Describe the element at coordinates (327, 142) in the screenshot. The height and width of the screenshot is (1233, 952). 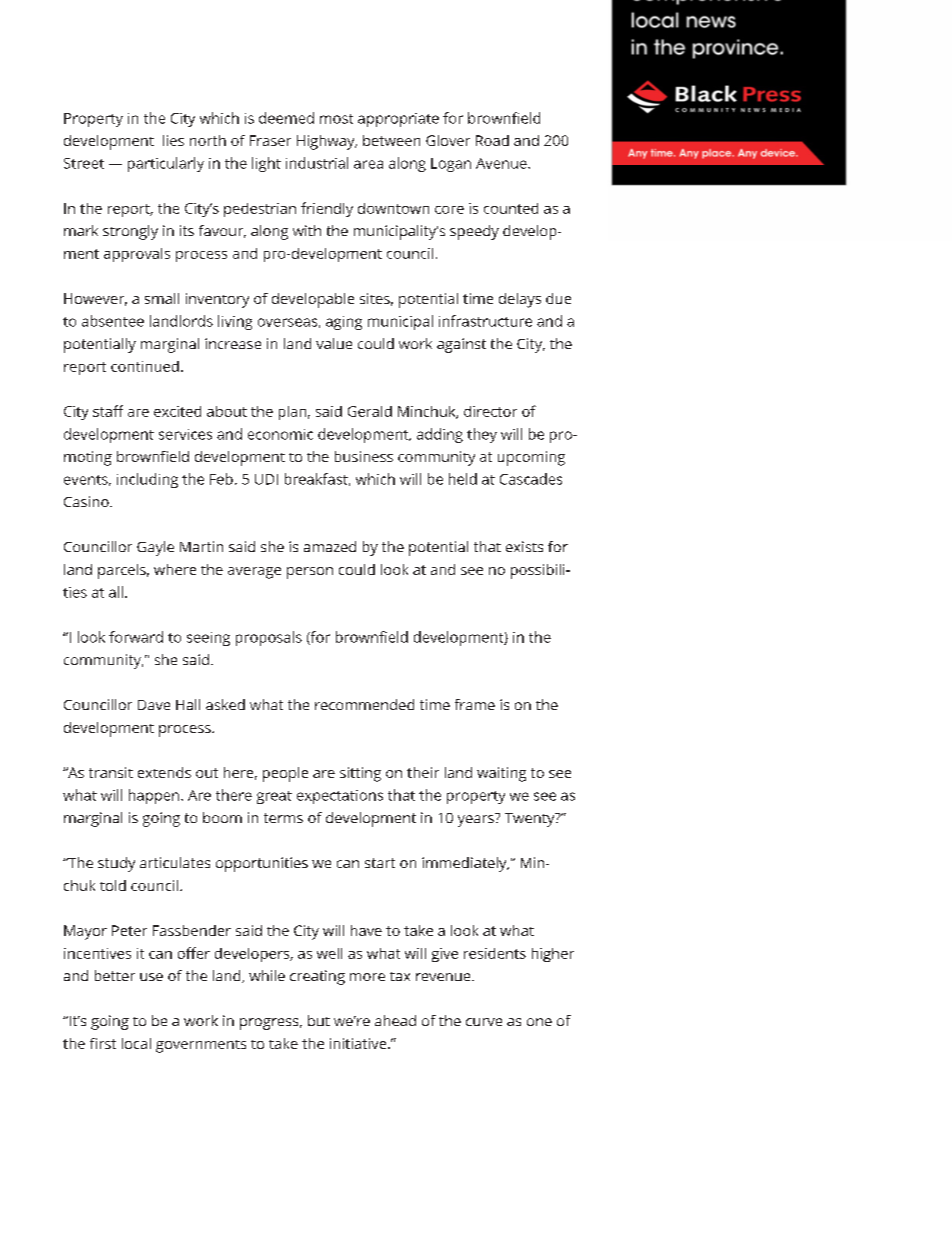
I see `Highway` at that location.
